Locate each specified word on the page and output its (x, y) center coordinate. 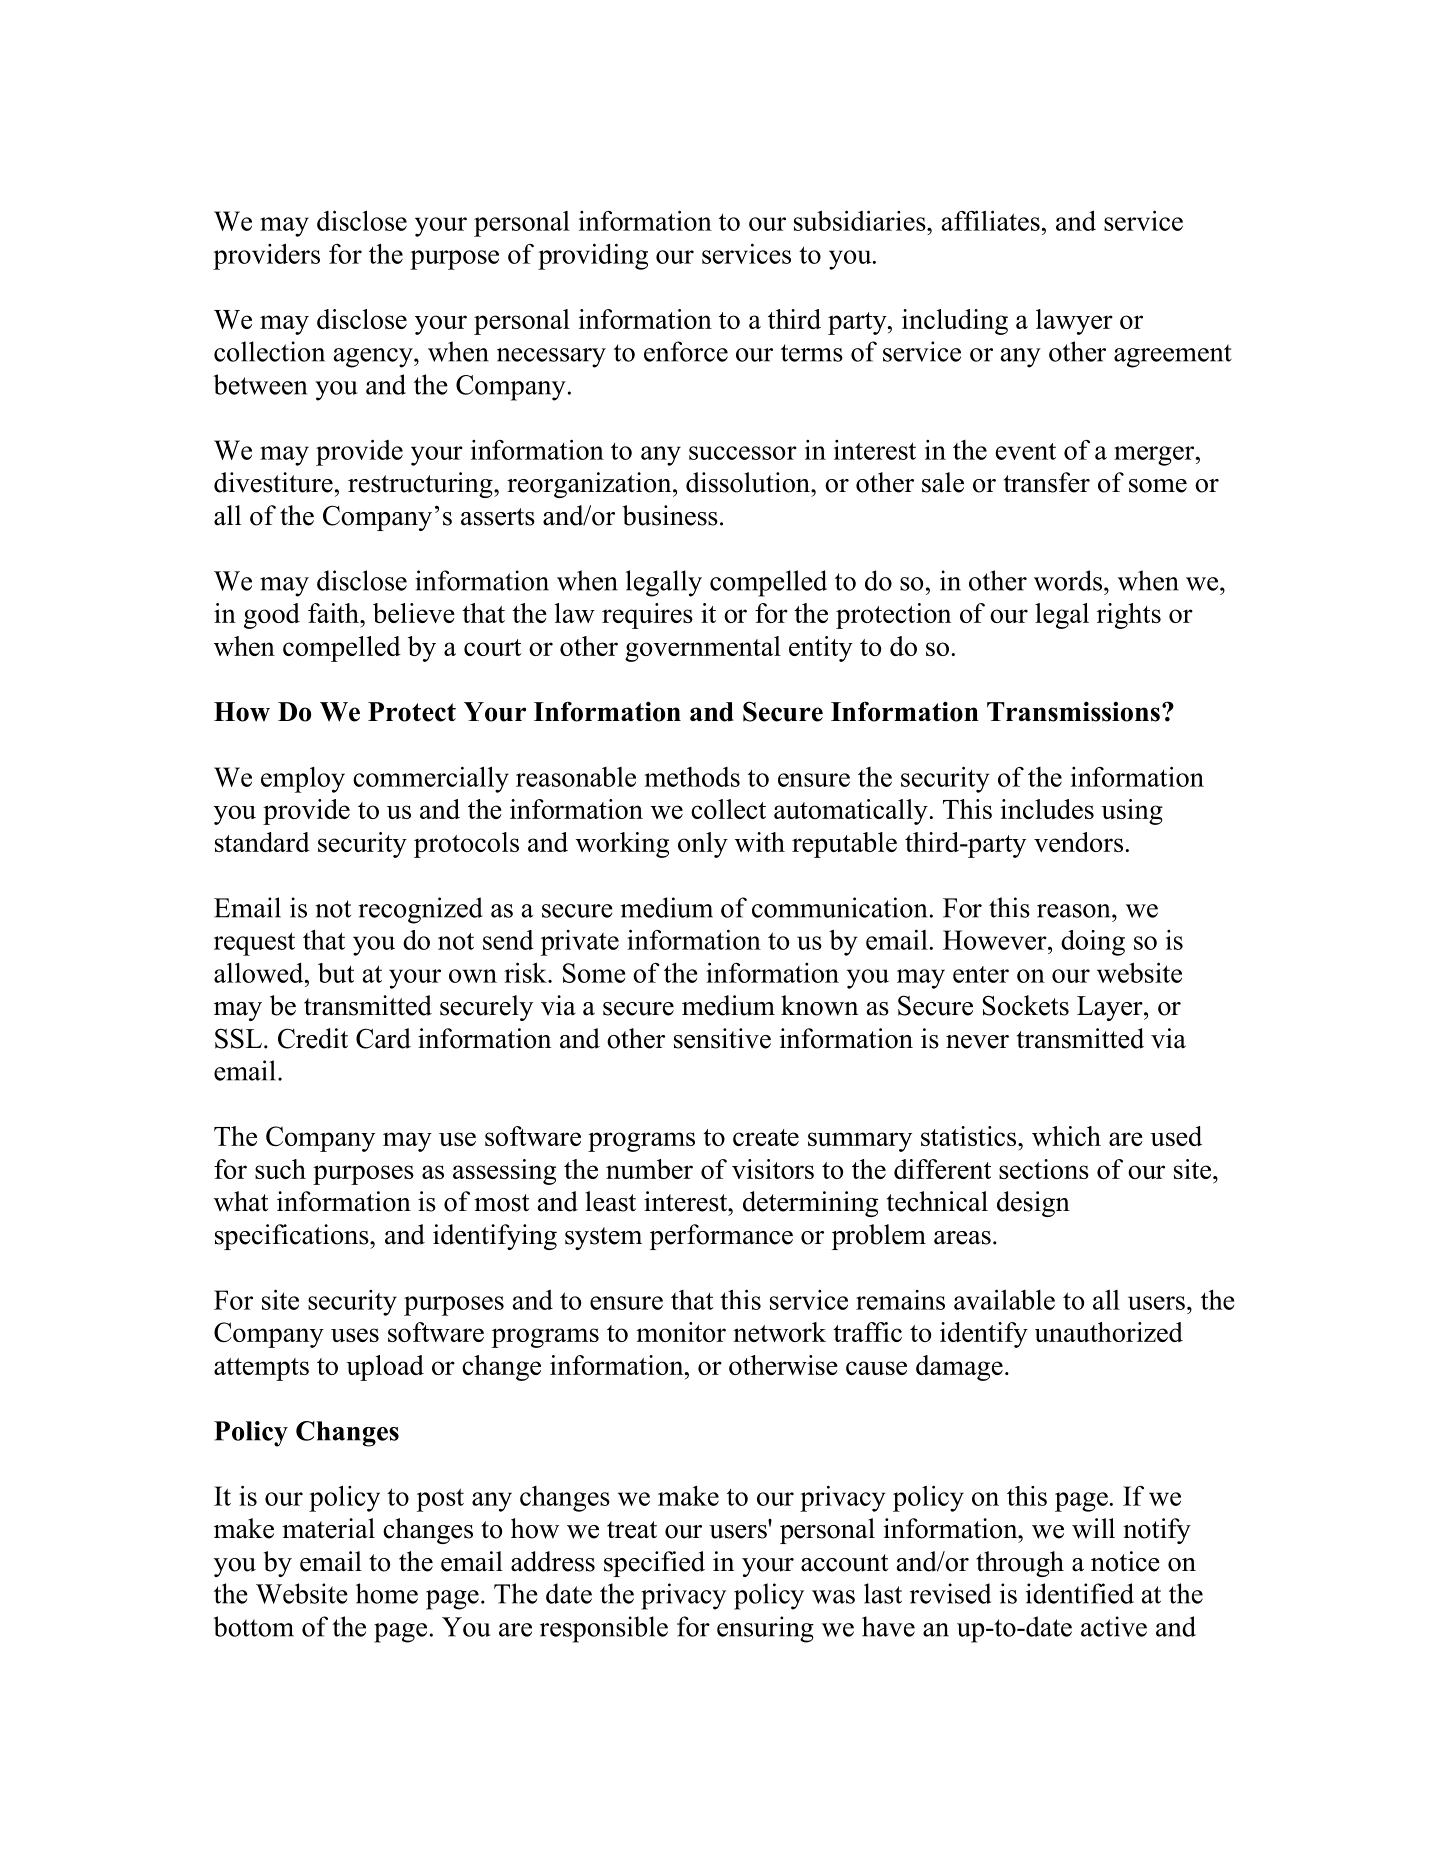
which (1066, 1136)
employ (303, 780)
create (766, 1137)
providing (593, 257)
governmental (703, 649)
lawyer (1074, 322)
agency (374, 358)
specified (654, 1564)
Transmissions (1073, 711)
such (280, 1169)
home (387, 1593)
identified (1080, 1593)
